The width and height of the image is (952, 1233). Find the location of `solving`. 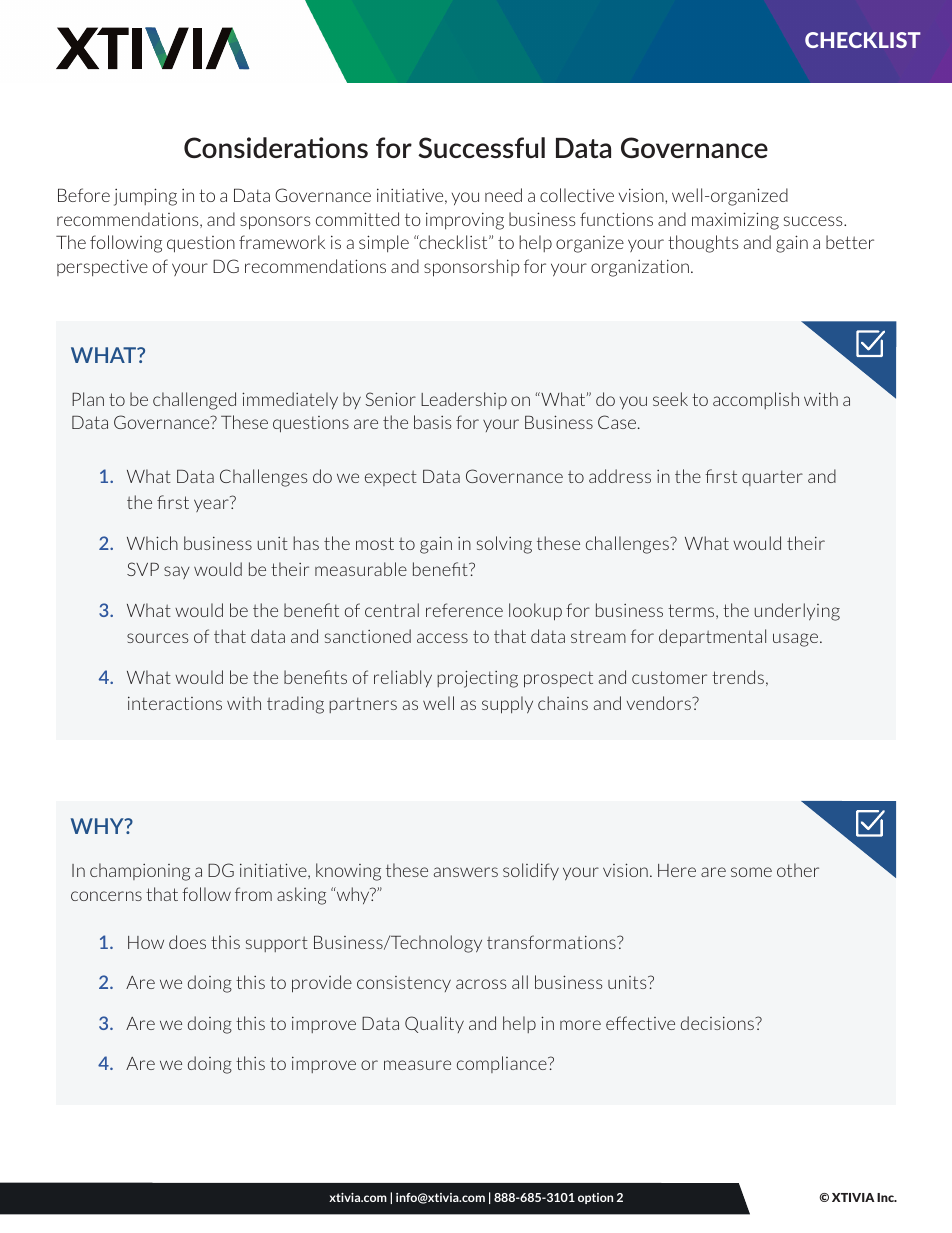

solving is located at coordinates (504, 545).
